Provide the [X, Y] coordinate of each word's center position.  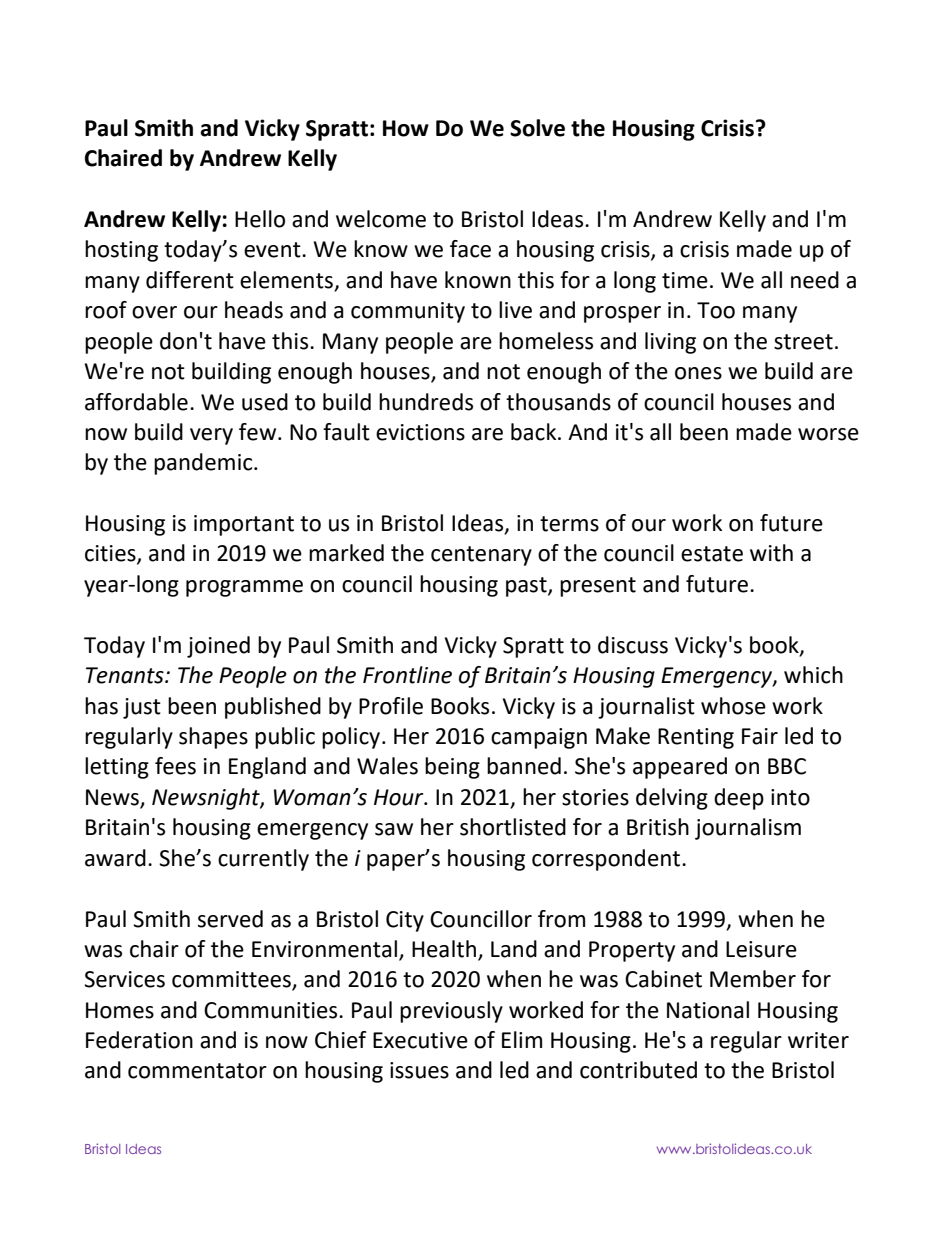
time [685, 280]
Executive [420, 1040]
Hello [260, 219]
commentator [197, 1071]
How [406, 128]
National [708, 1010]
